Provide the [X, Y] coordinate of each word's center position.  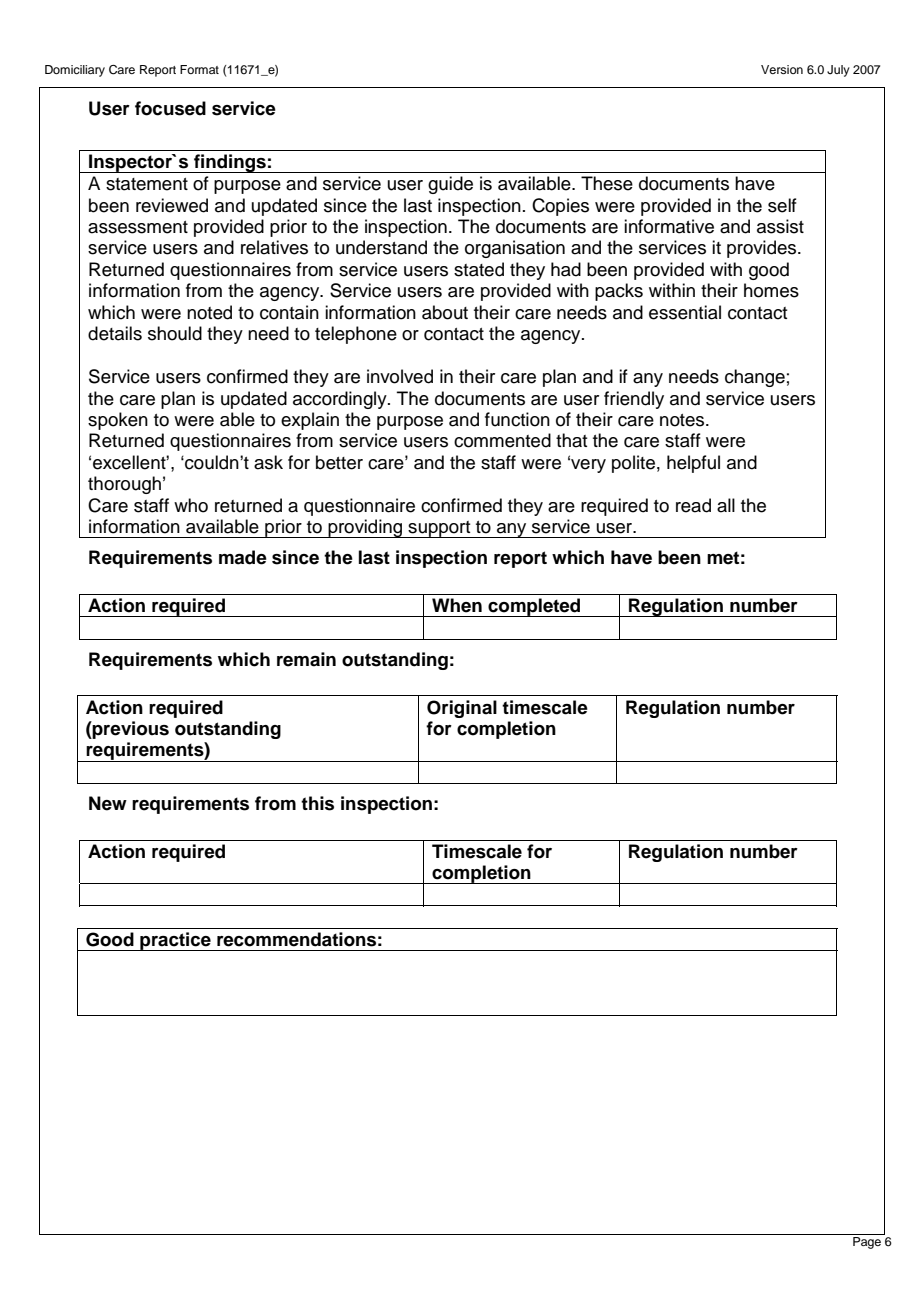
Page [867, 1241]
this [317, 803]
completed [534, 607]
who [191, 505]
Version [782, 69]
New [108, 803]
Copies [560, 207]
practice [175, 941]
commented [502, 440]
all [726, 505]
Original [462, 709]
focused [170, 108]
